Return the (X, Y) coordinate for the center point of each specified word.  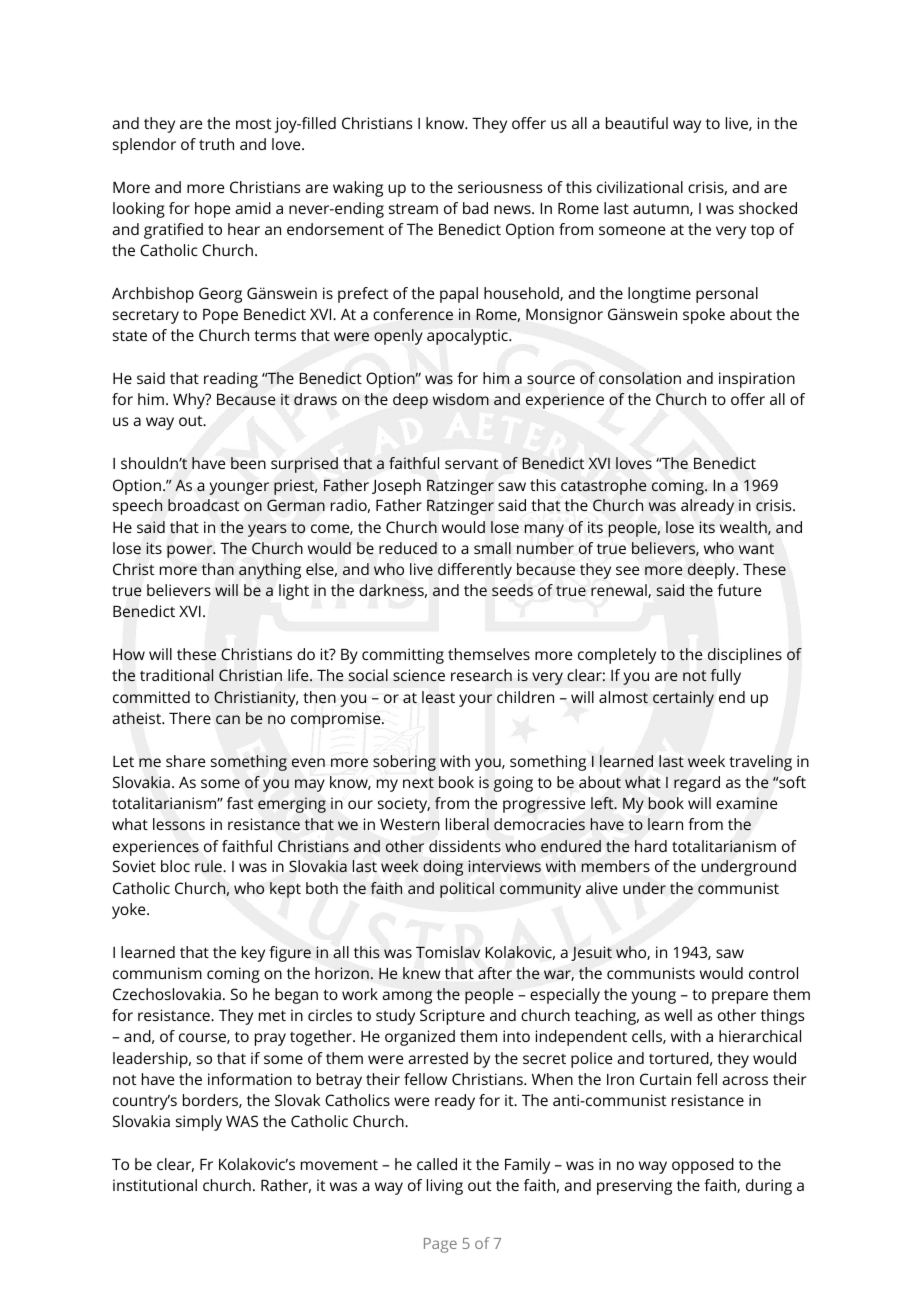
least (438, 697)
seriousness (500, 187)
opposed (703, 1166)
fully (725, 677)
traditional (176, 675)
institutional (155, 1185)
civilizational (640, 187)
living (445, 1187)
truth (216, 144)
